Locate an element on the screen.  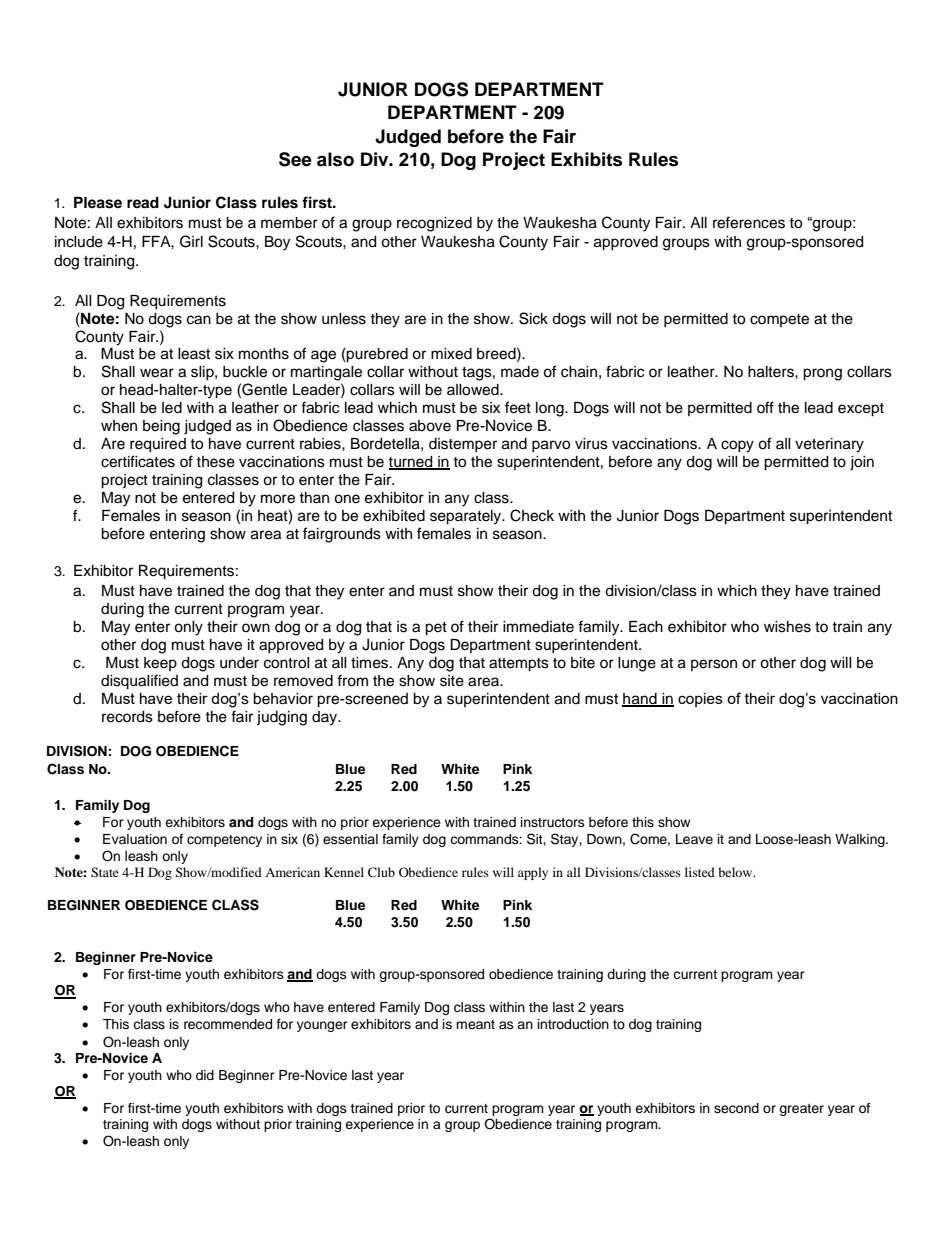
second is located at coordinates (736, 1108).
